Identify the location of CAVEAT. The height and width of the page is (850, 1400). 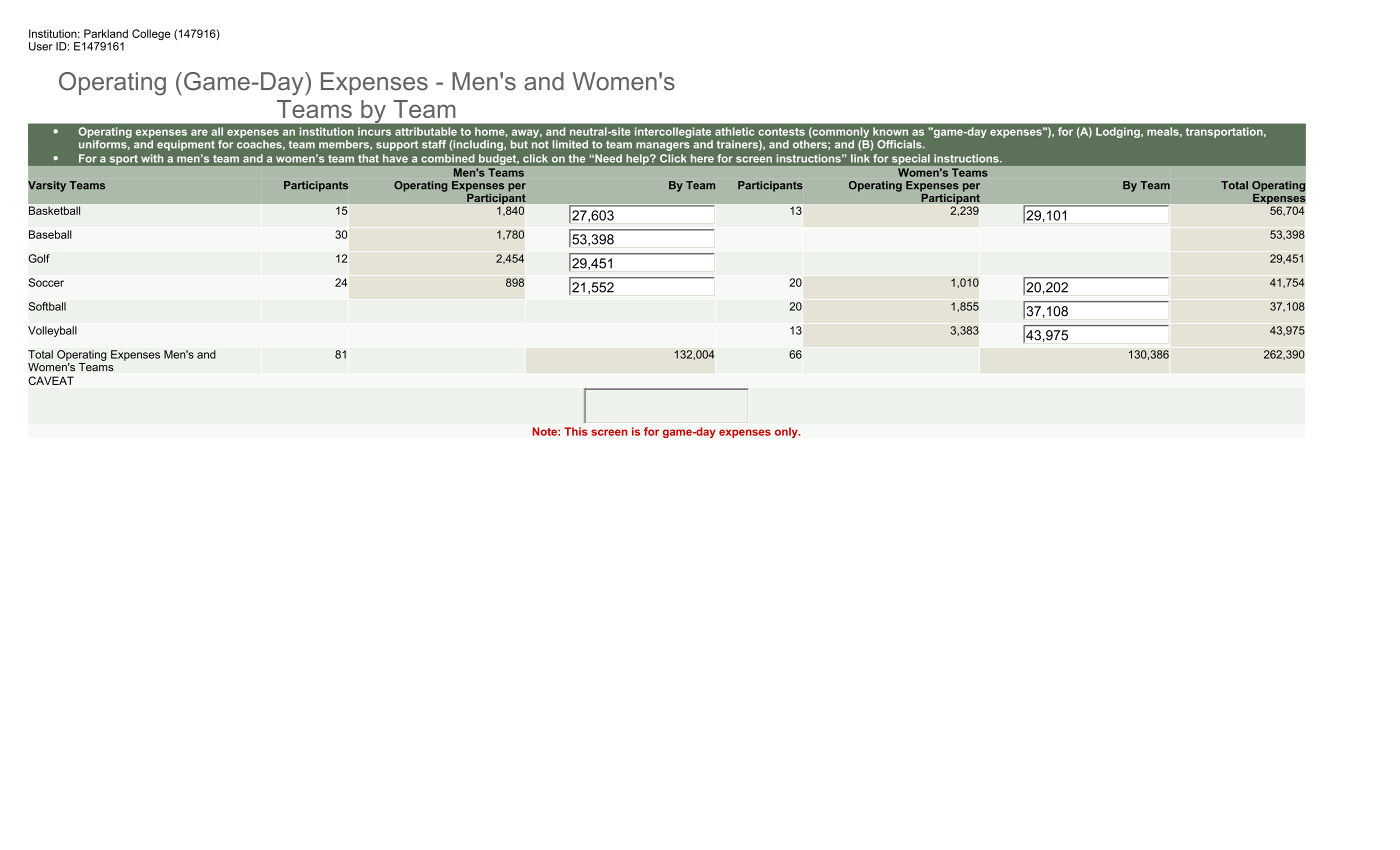
(51, 380).
